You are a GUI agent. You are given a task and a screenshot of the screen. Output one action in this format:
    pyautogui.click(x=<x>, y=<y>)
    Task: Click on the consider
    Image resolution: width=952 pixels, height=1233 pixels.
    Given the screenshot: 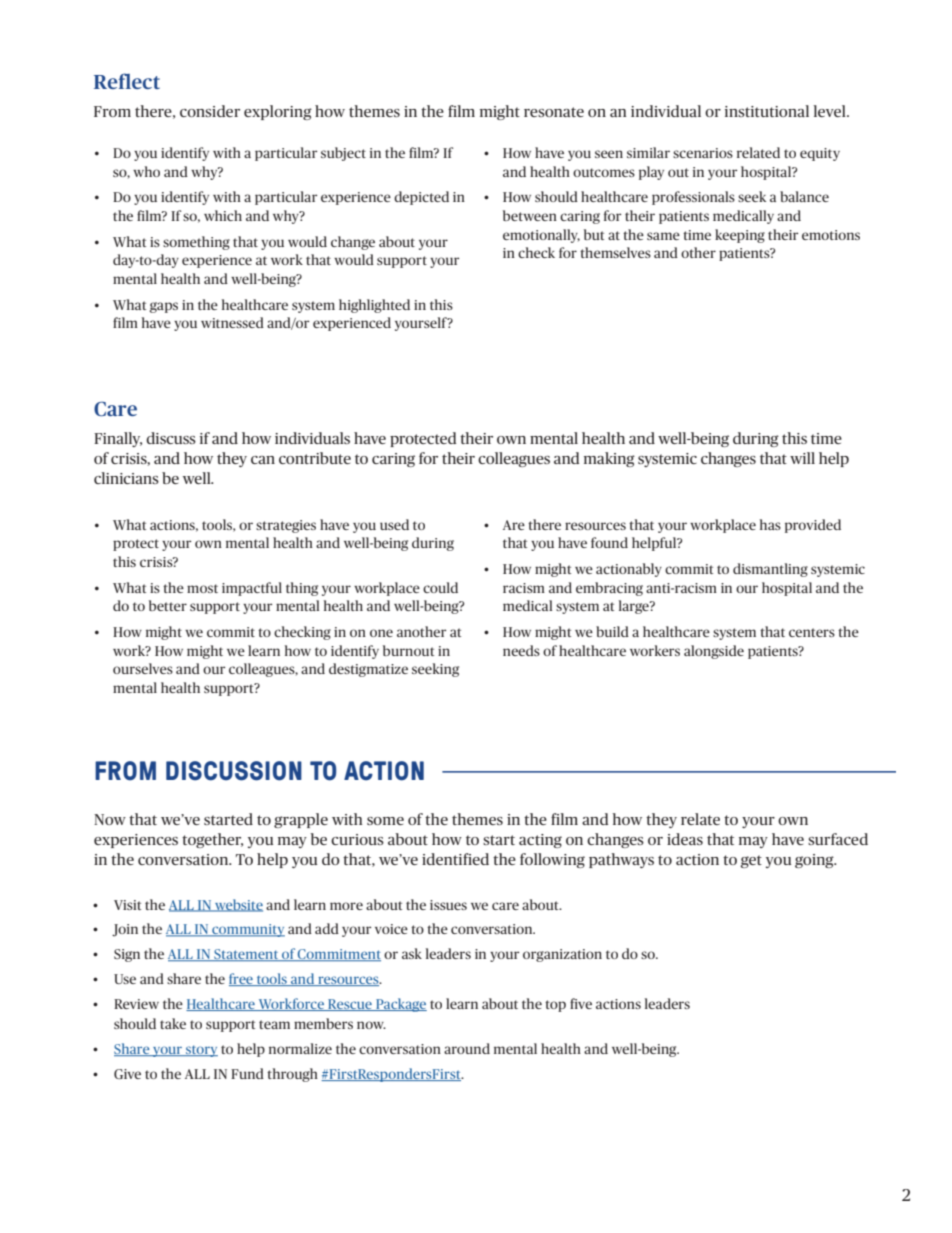 What is the action you would take?
    pyautogui.click(x=210, y=111)
